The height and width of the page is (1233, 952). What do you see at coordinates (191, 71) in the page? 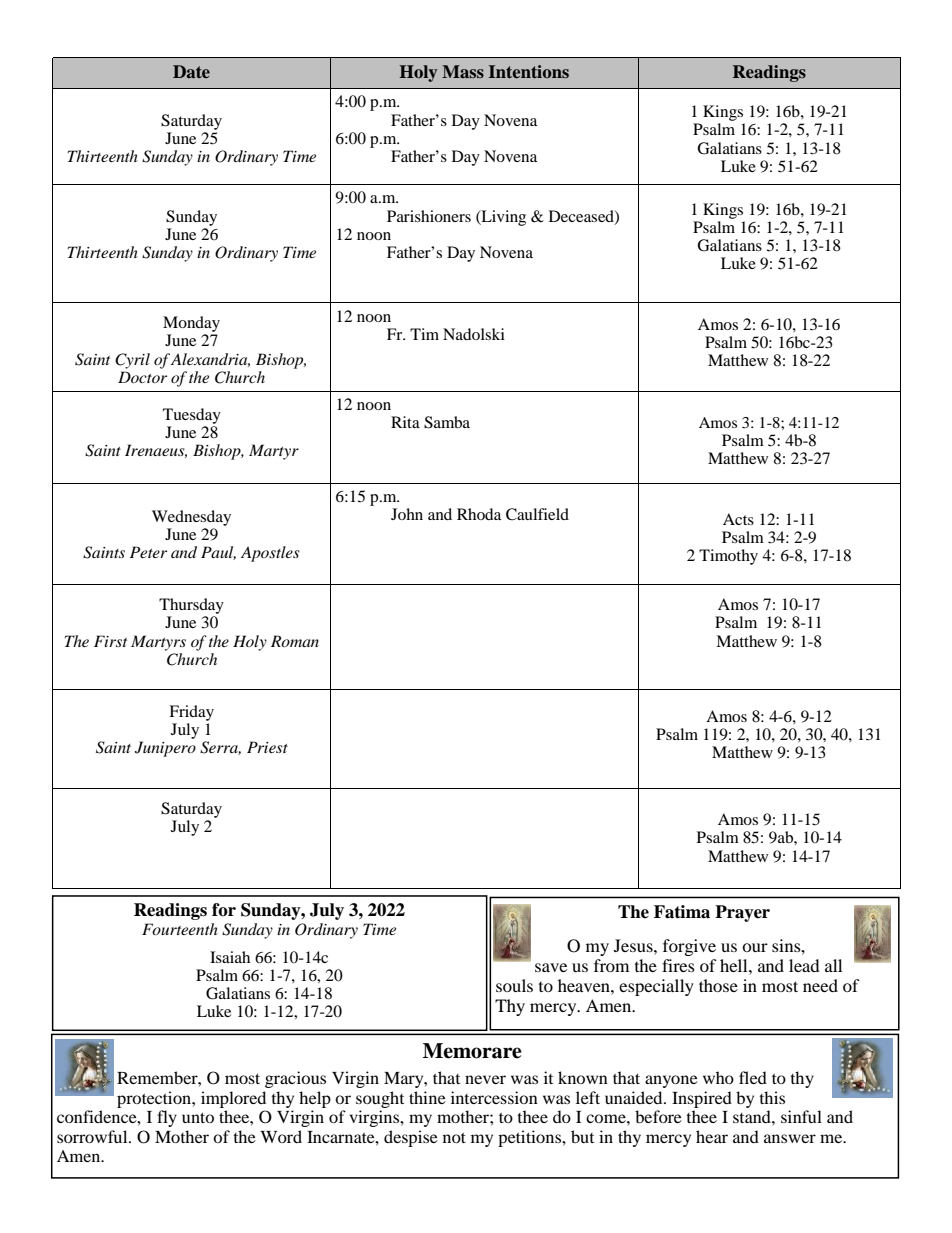
I see `Date` at bounding box center [191, 71].
